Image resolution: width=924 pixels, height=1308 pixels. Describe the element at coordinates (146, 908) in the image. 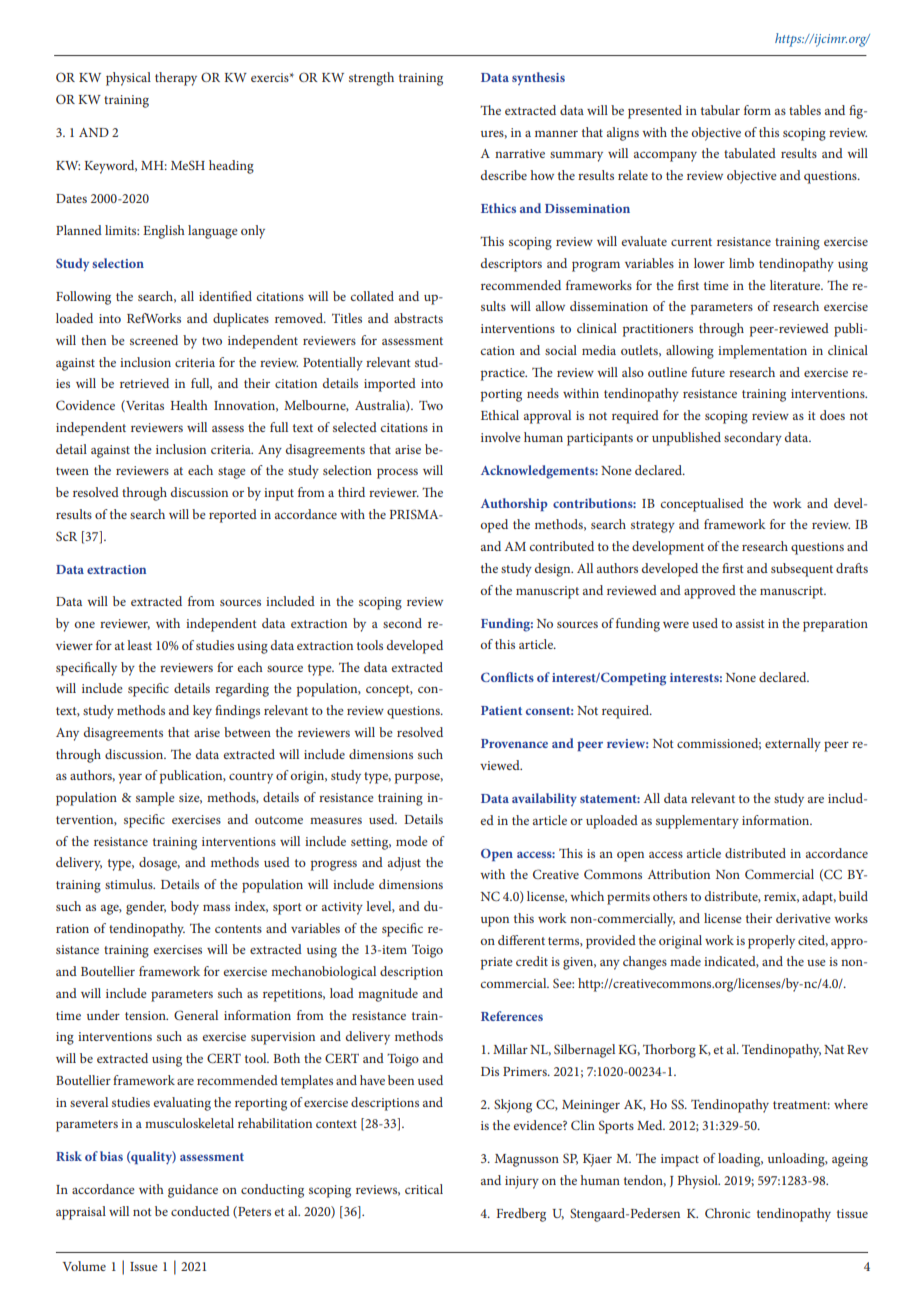

I see `gender` at that location.
